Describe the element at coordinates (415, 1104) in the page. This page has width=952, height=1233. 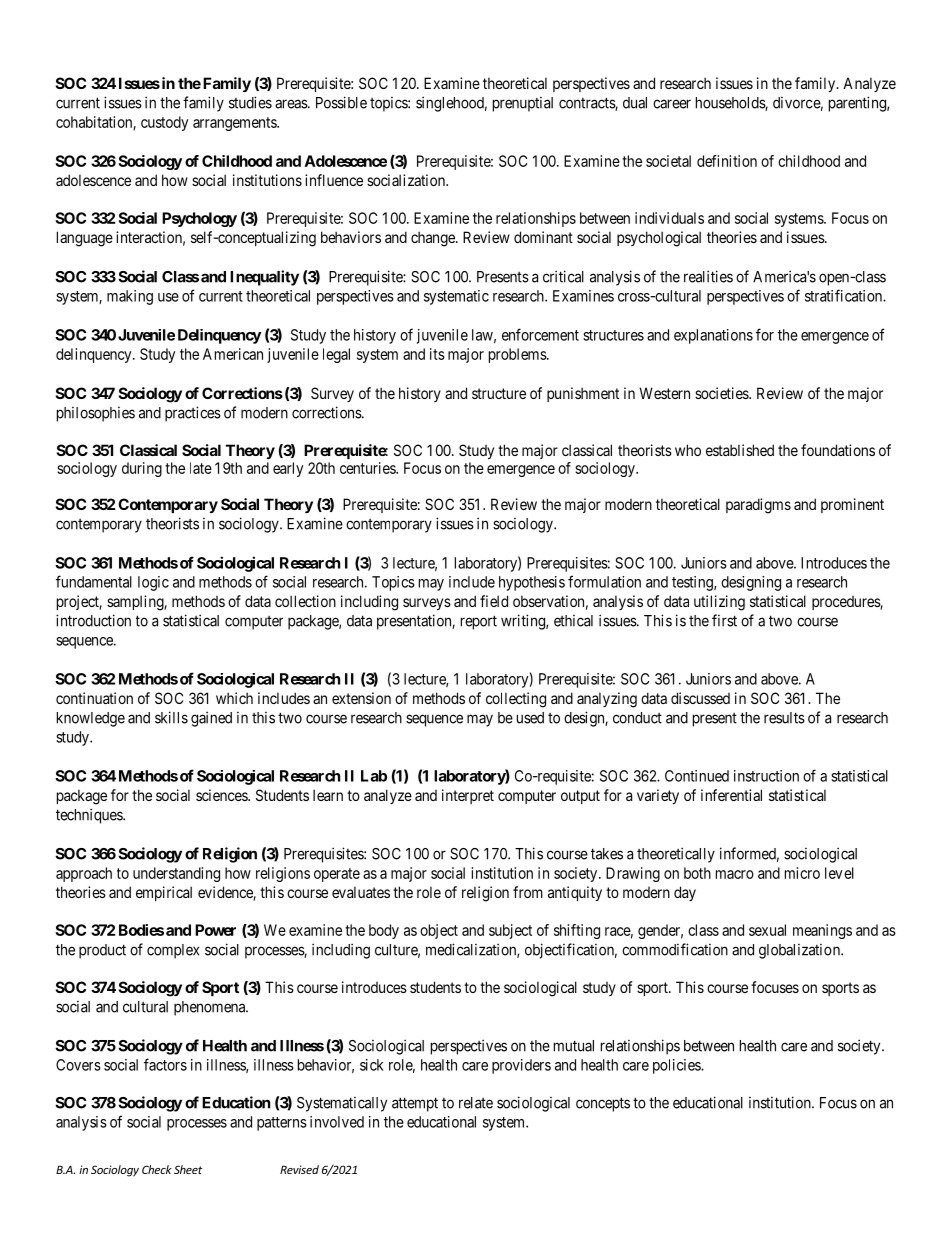
I see `attempt` at that location.
